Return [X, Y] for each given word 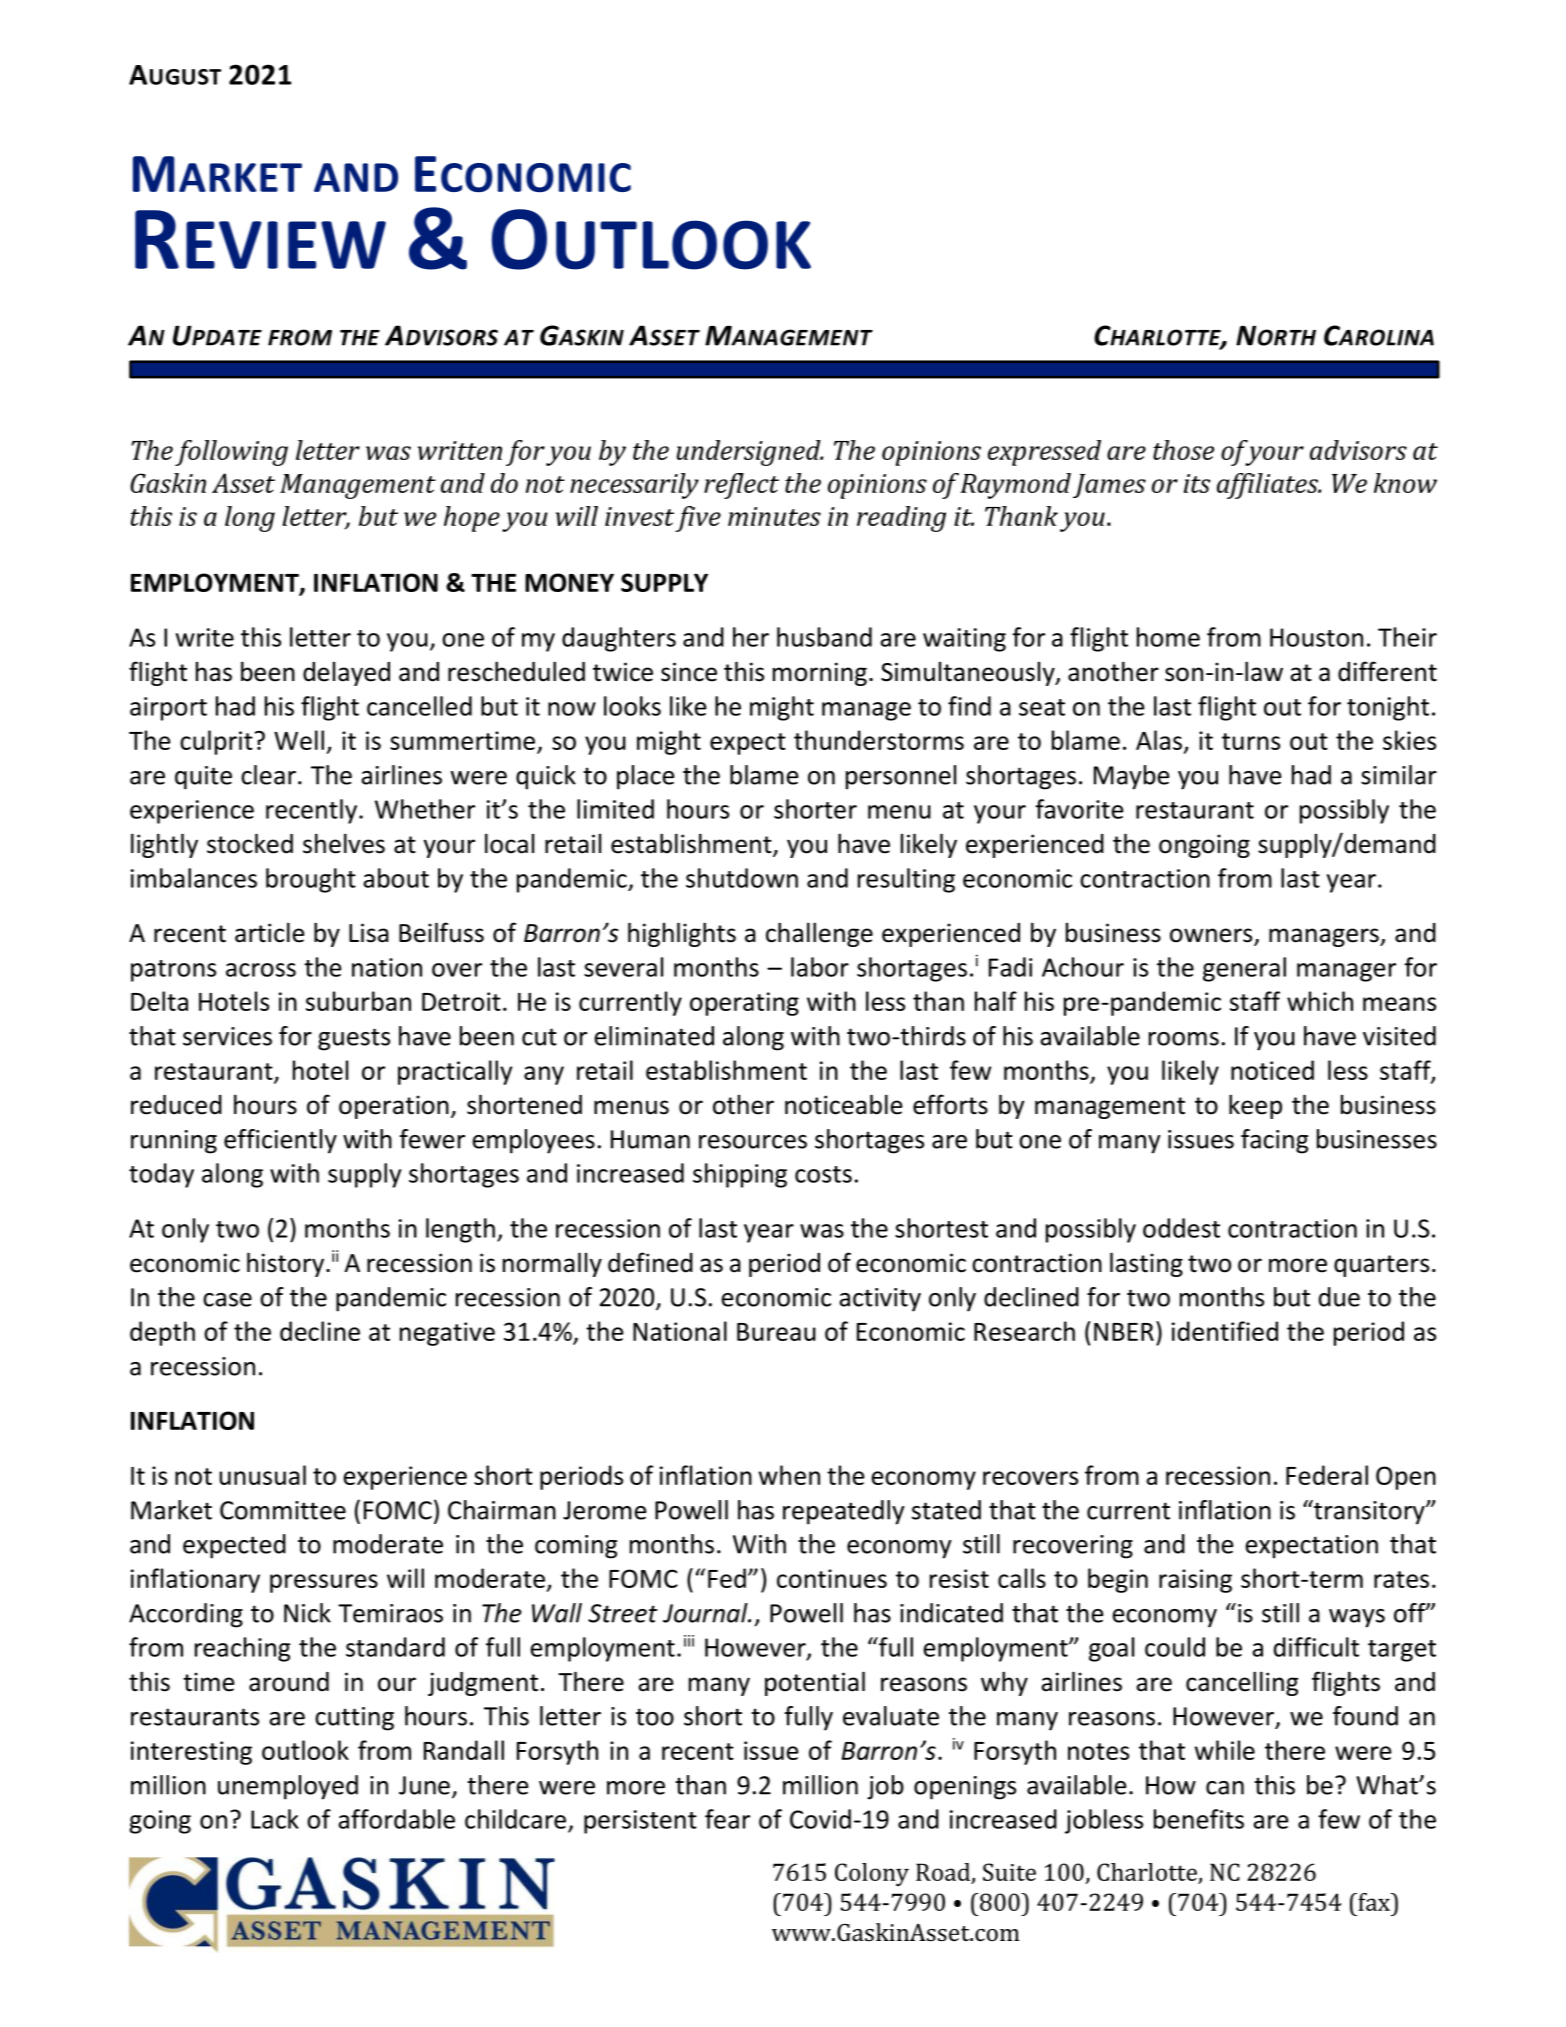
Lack [275, 1819]
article [270, 932]
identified [1225, 1331]
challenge [819, 934]
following [231, 453]
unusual [262, 1475]
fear [727, 1819]
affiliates [1269, 486]
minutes [774, 516]
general [1244, 969]
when [789, 1475]
